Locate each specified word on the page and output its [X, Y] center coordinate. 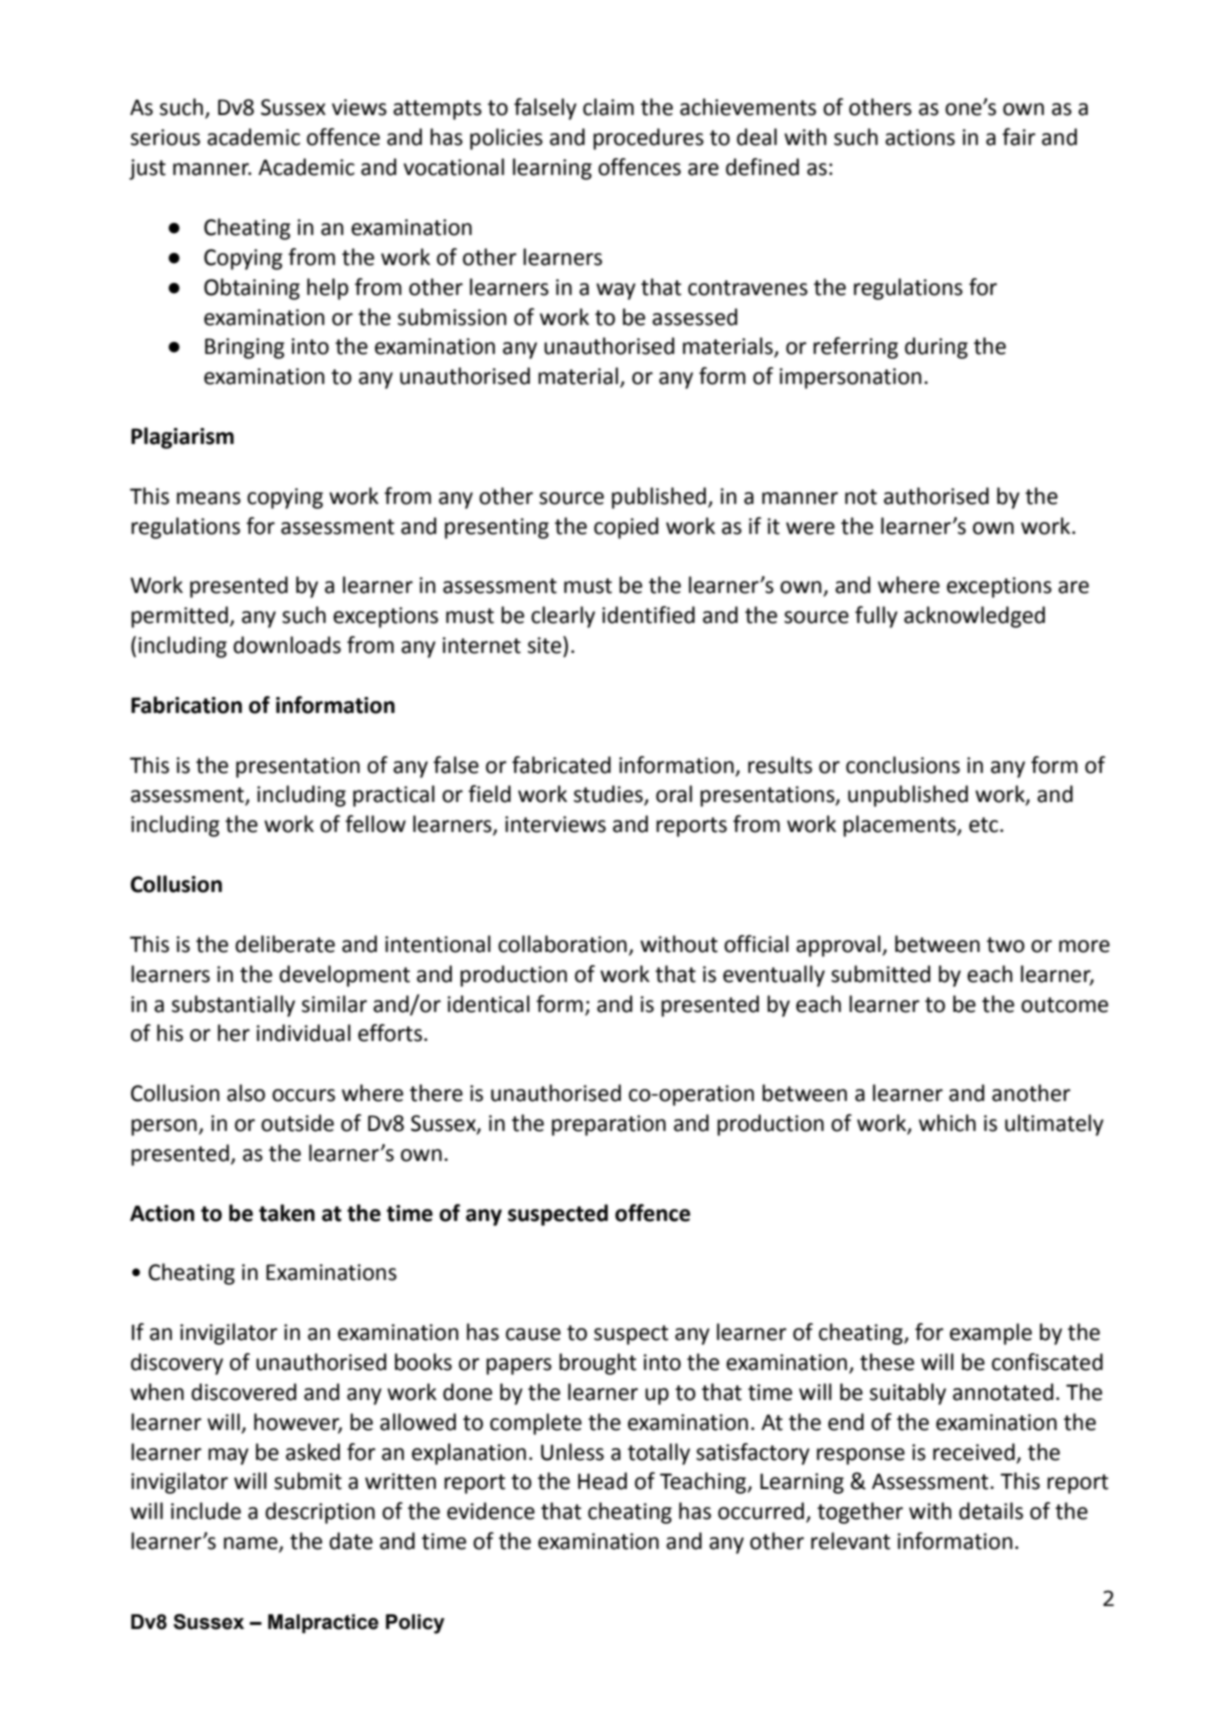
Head [602, 1481]
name [252, 1544]
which [947, 1123]
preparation [609, 1125]
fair [1019, 137]
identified [648, 615]
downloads [287, 645]
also [246, 1093]
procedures [648, 139]
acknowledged [974, 617]
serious [165, 137]
